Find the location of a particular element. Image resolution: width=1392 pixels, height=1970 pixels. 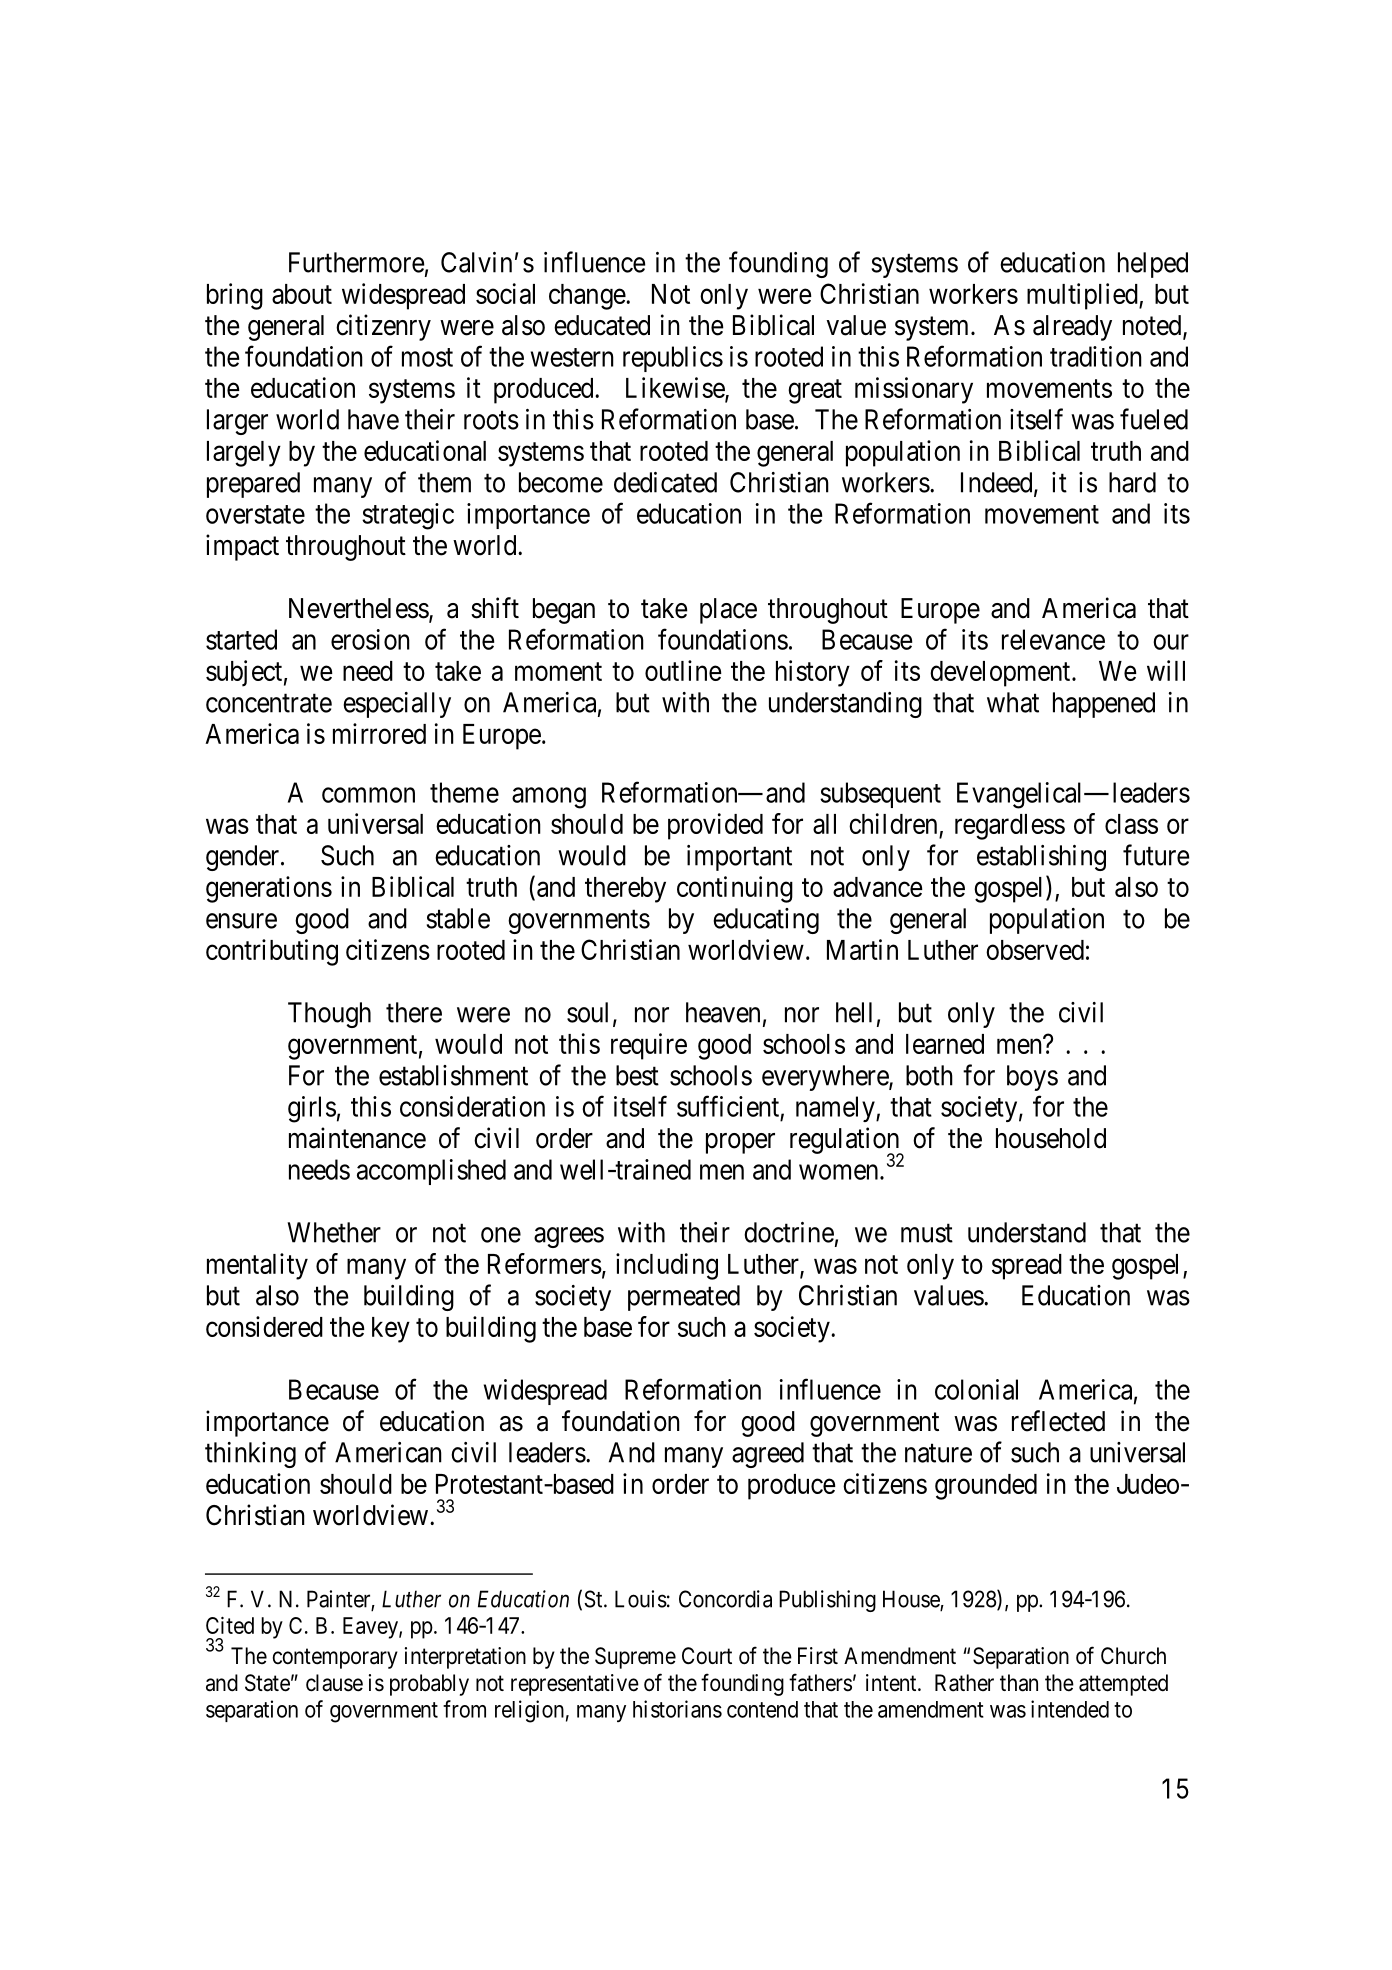

erosion is located at coordinates (370, 639).
